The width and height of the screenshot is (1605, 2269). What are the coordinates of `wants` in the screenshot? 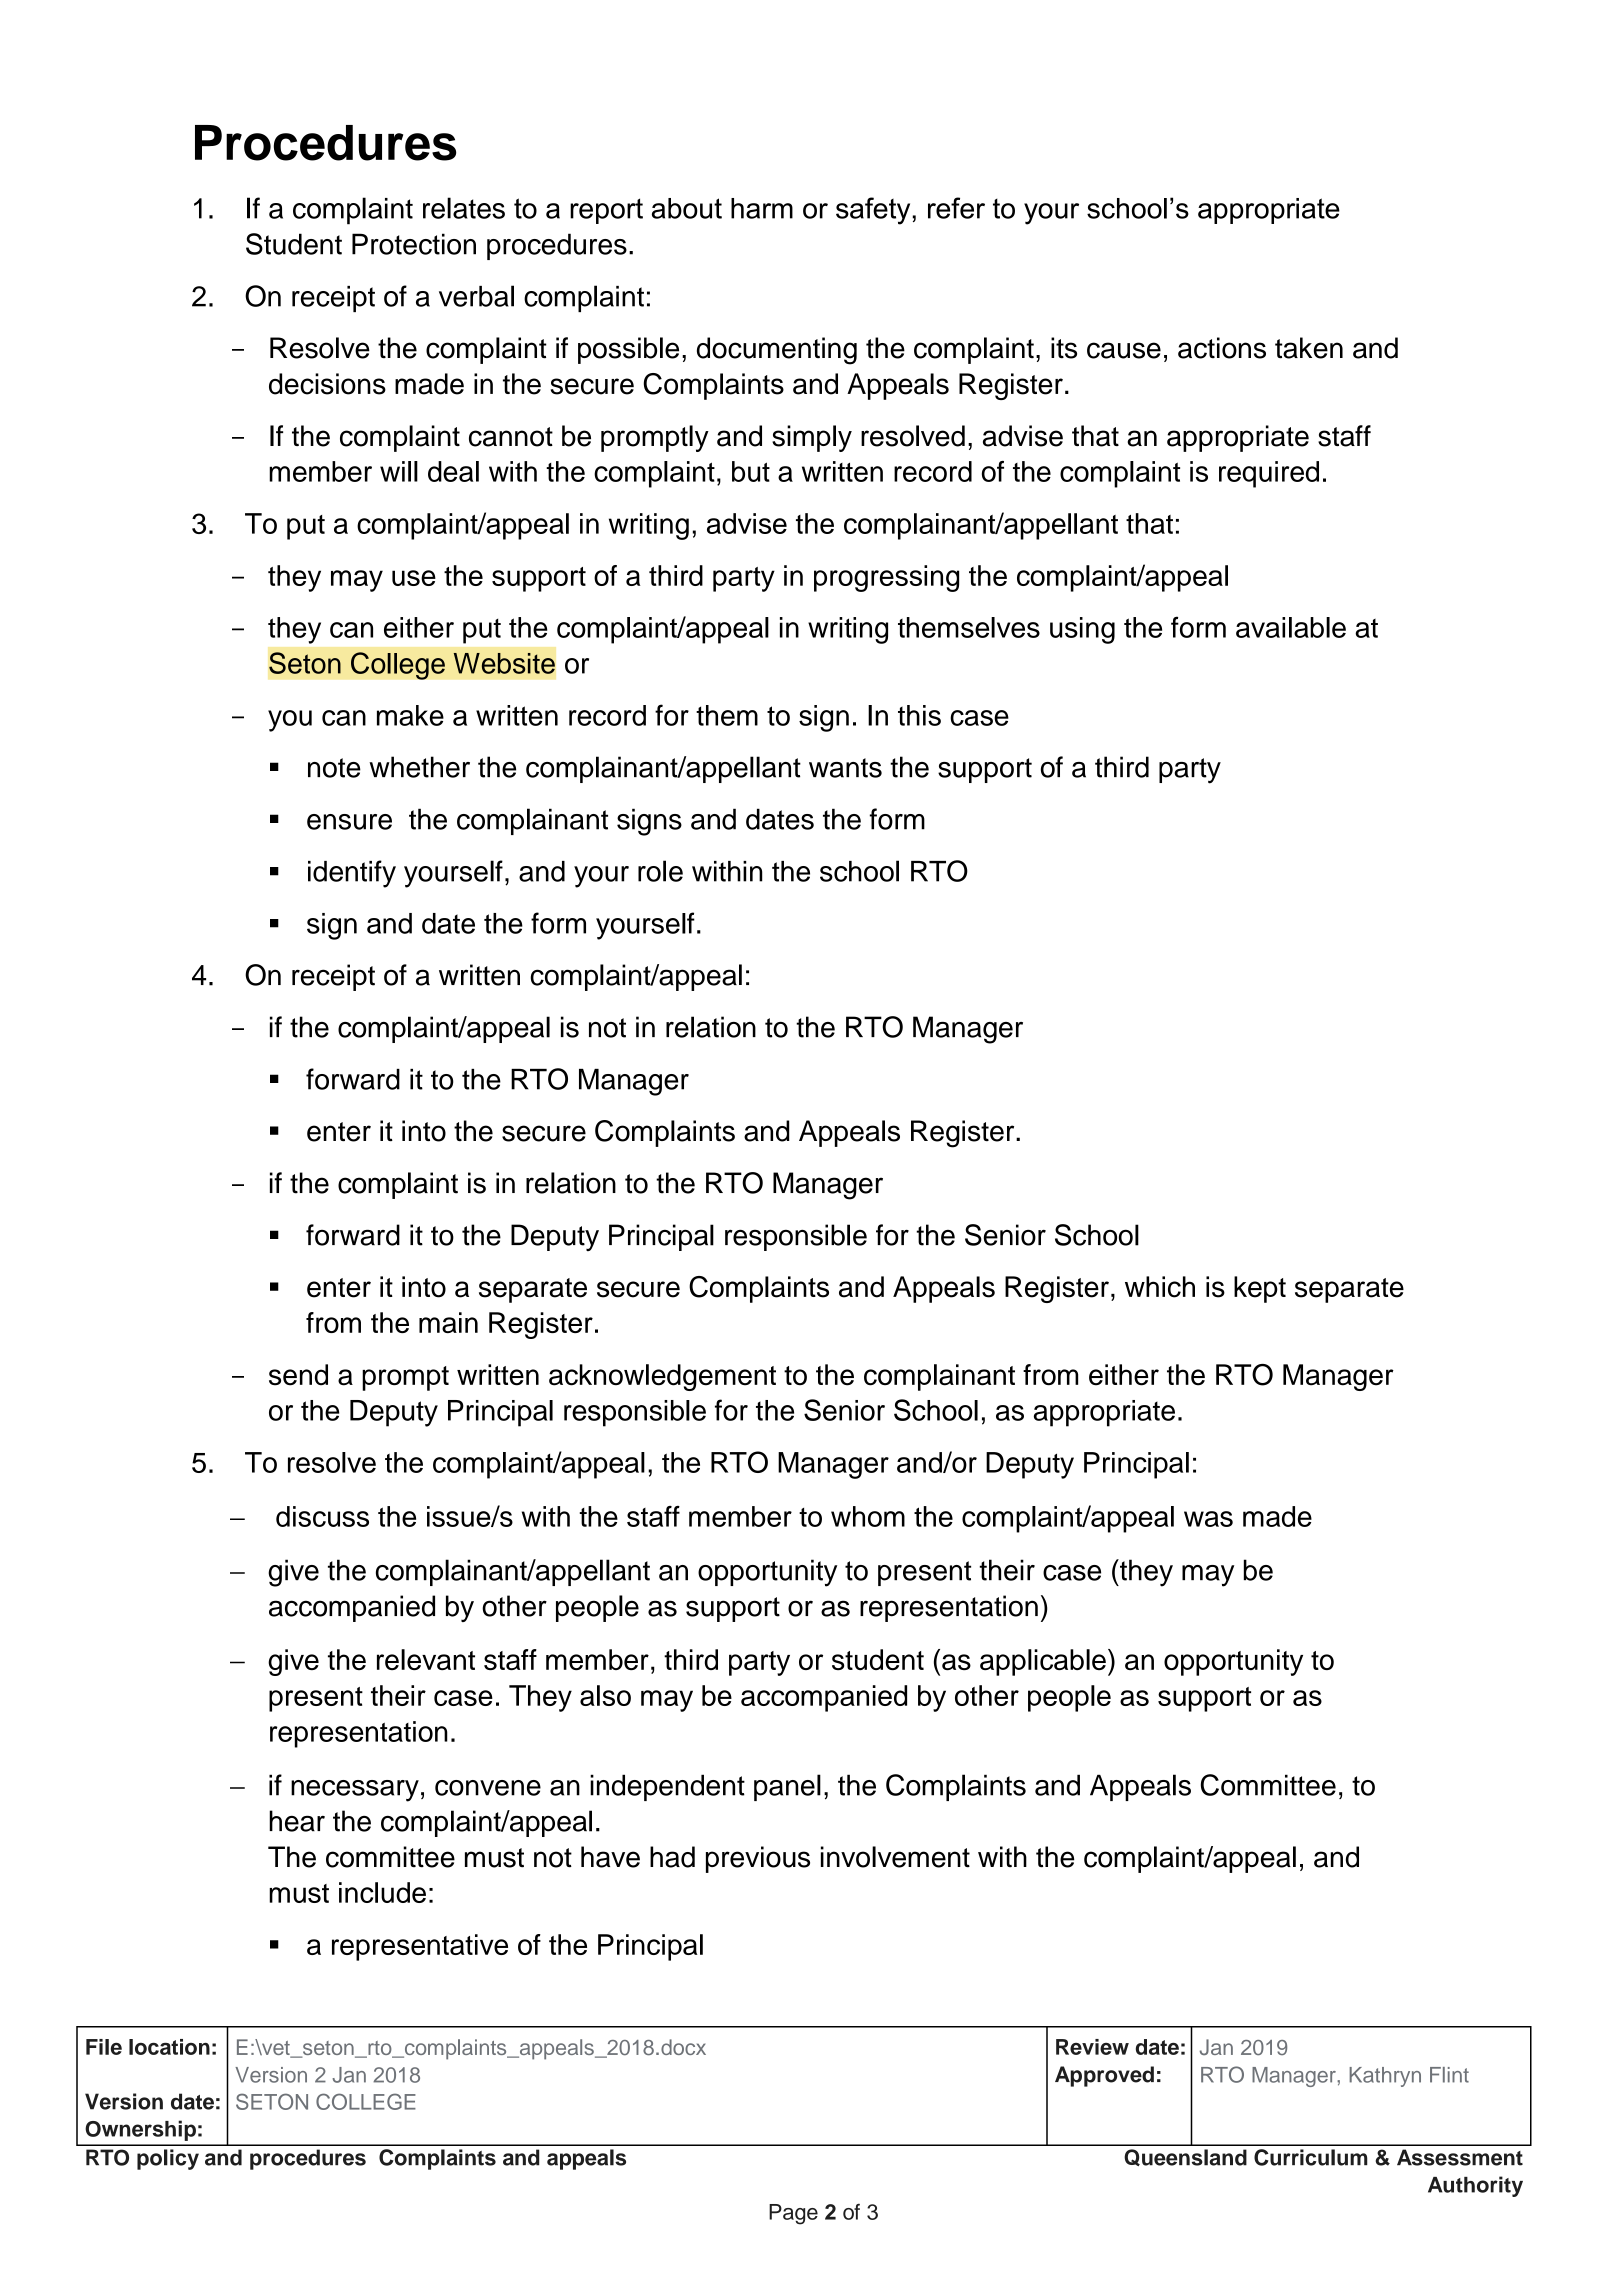 It's located at (845, 768).
